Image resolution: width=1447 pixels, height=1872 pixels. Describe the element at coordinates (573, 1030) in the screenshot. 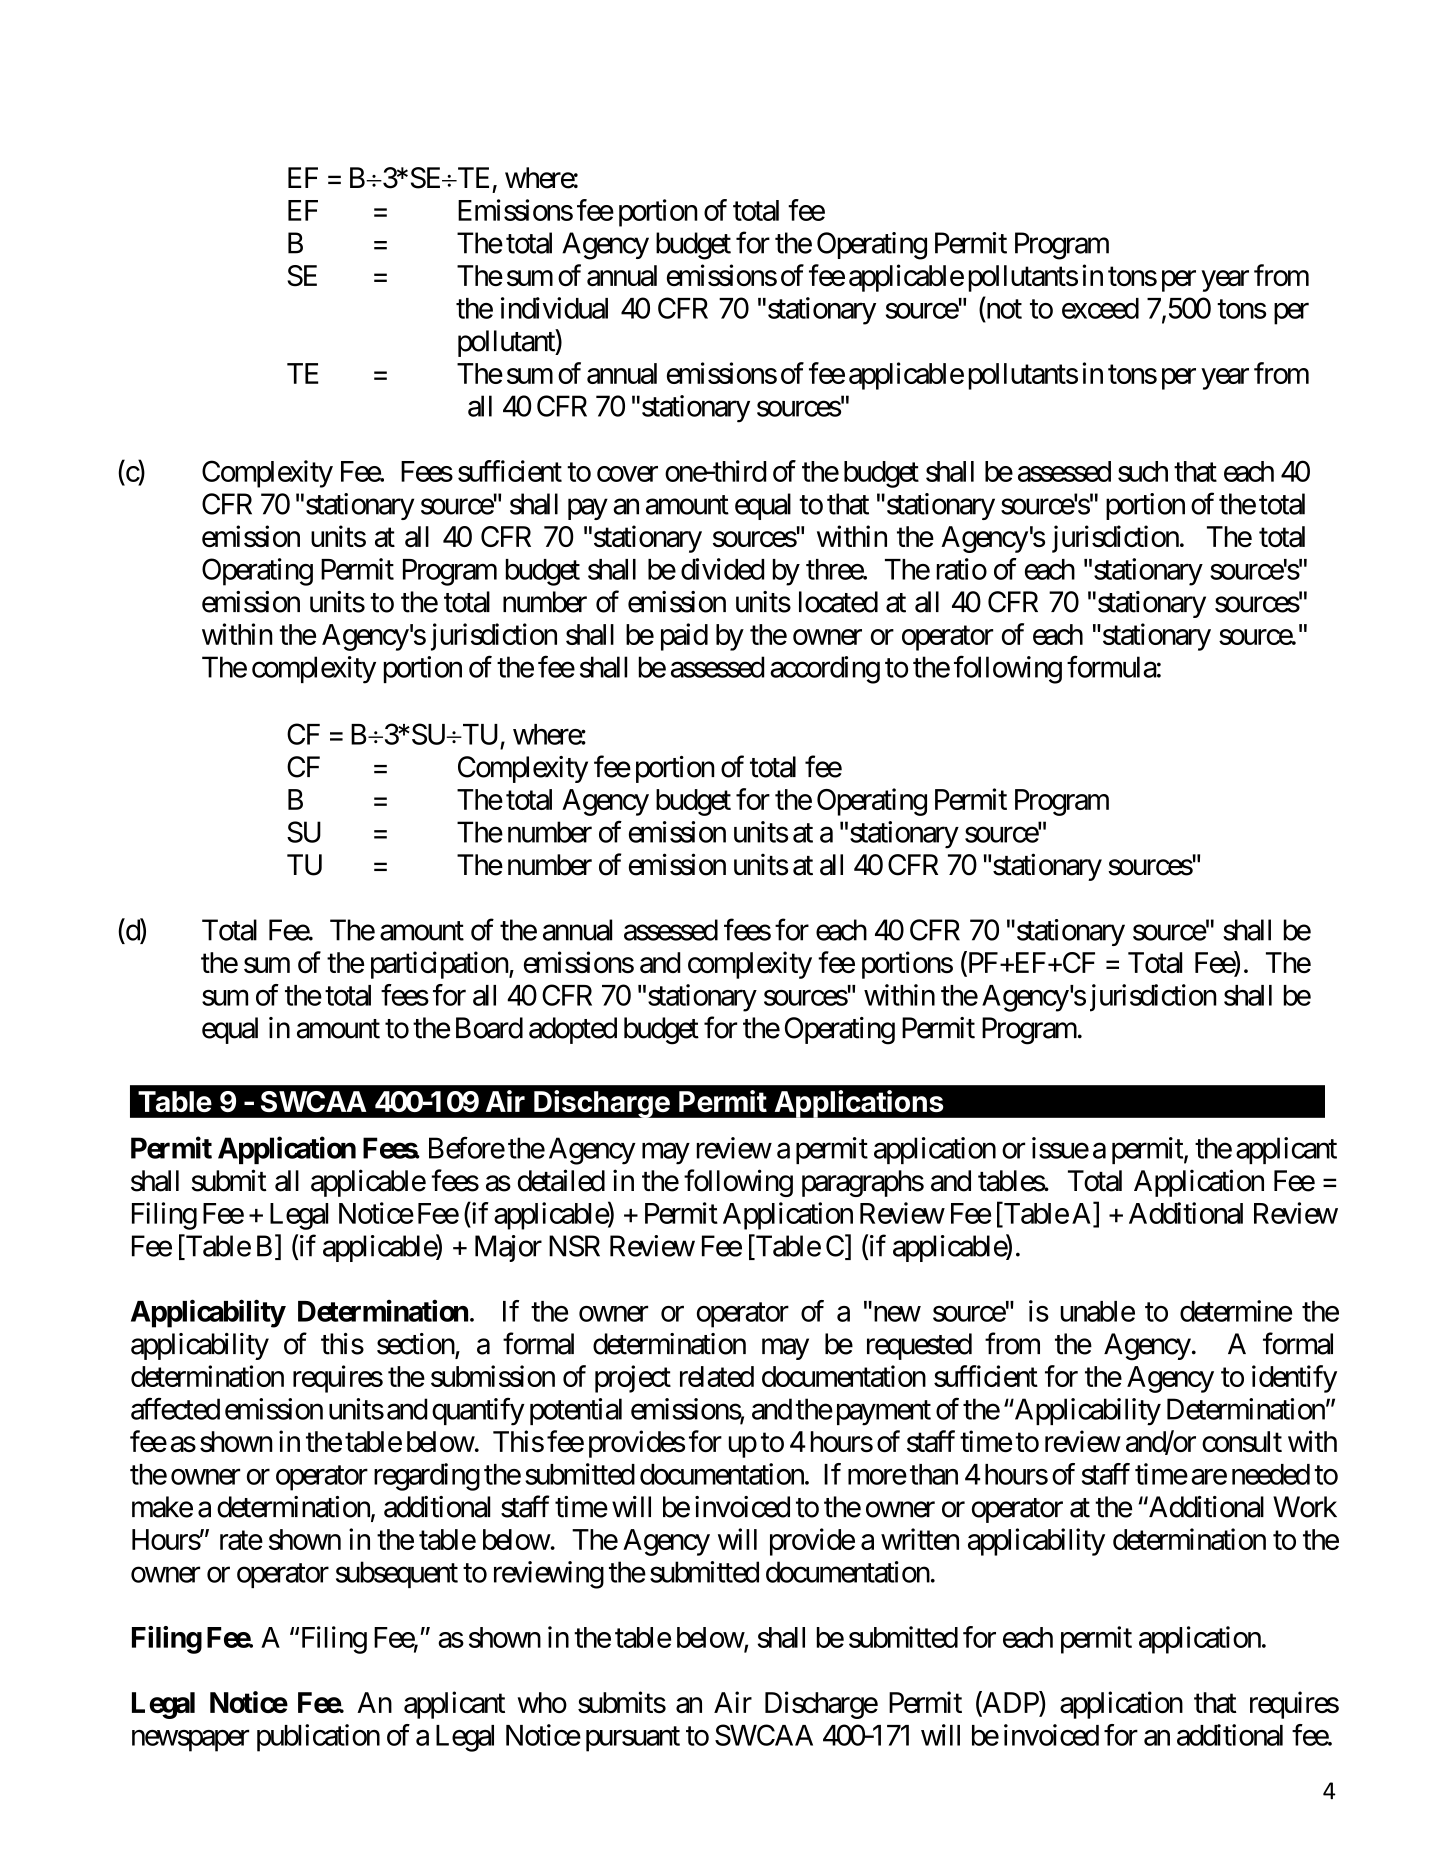

I see `adopted` at that location.
